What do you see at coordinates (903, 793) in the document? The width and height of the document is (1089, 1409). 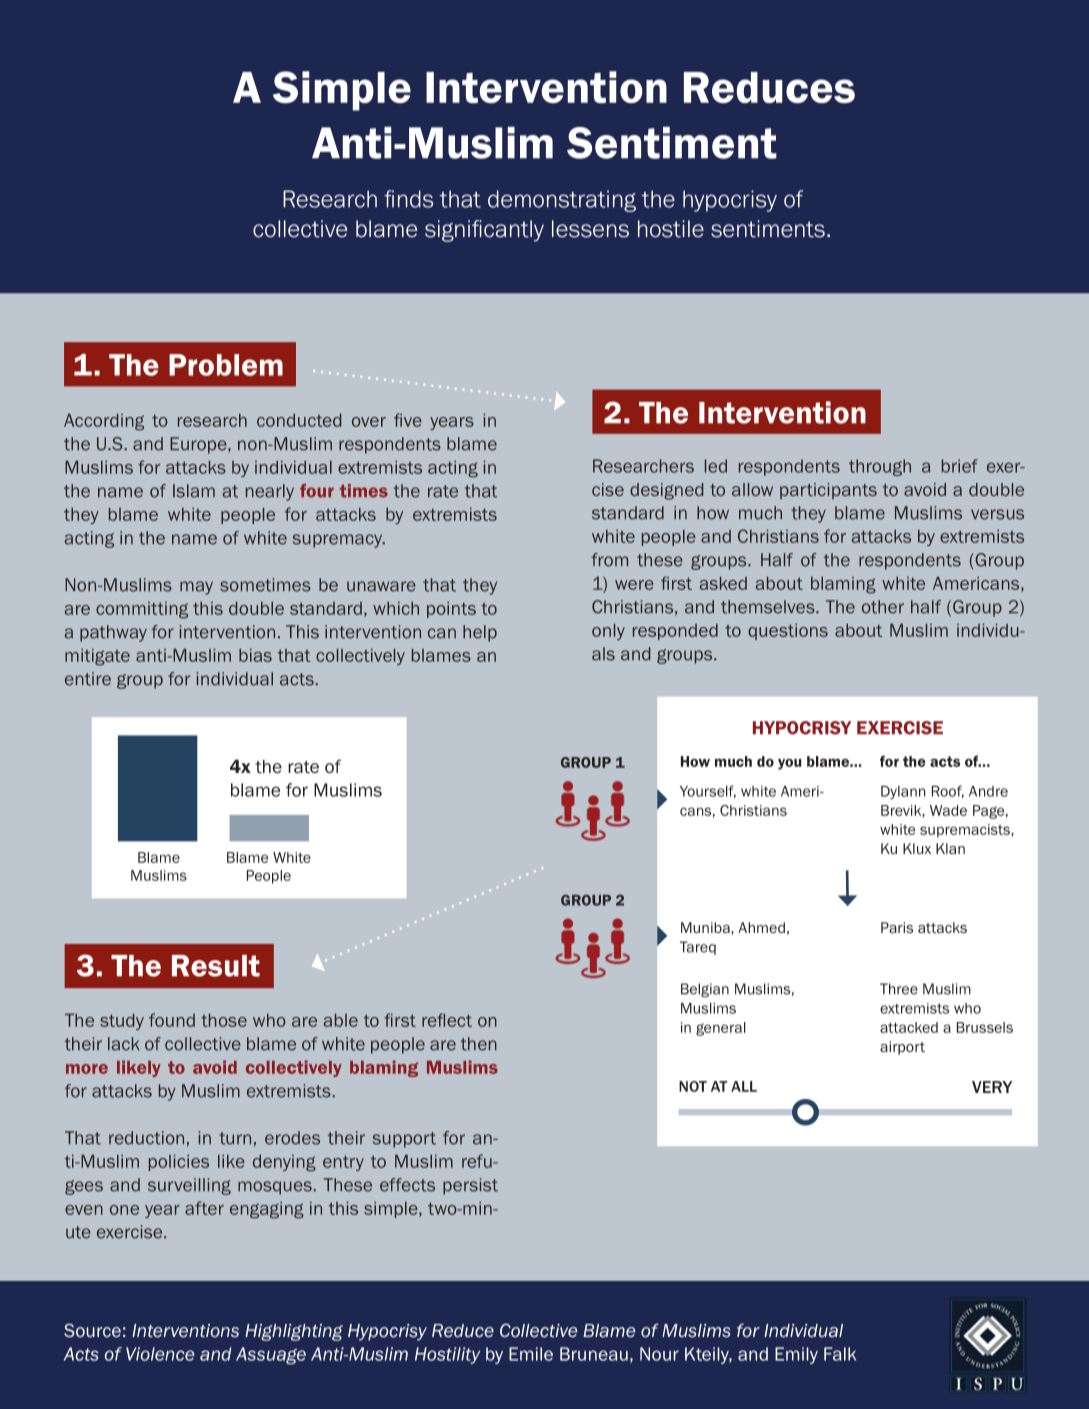 I see `Dylann` at bounding box center [903, 793].
